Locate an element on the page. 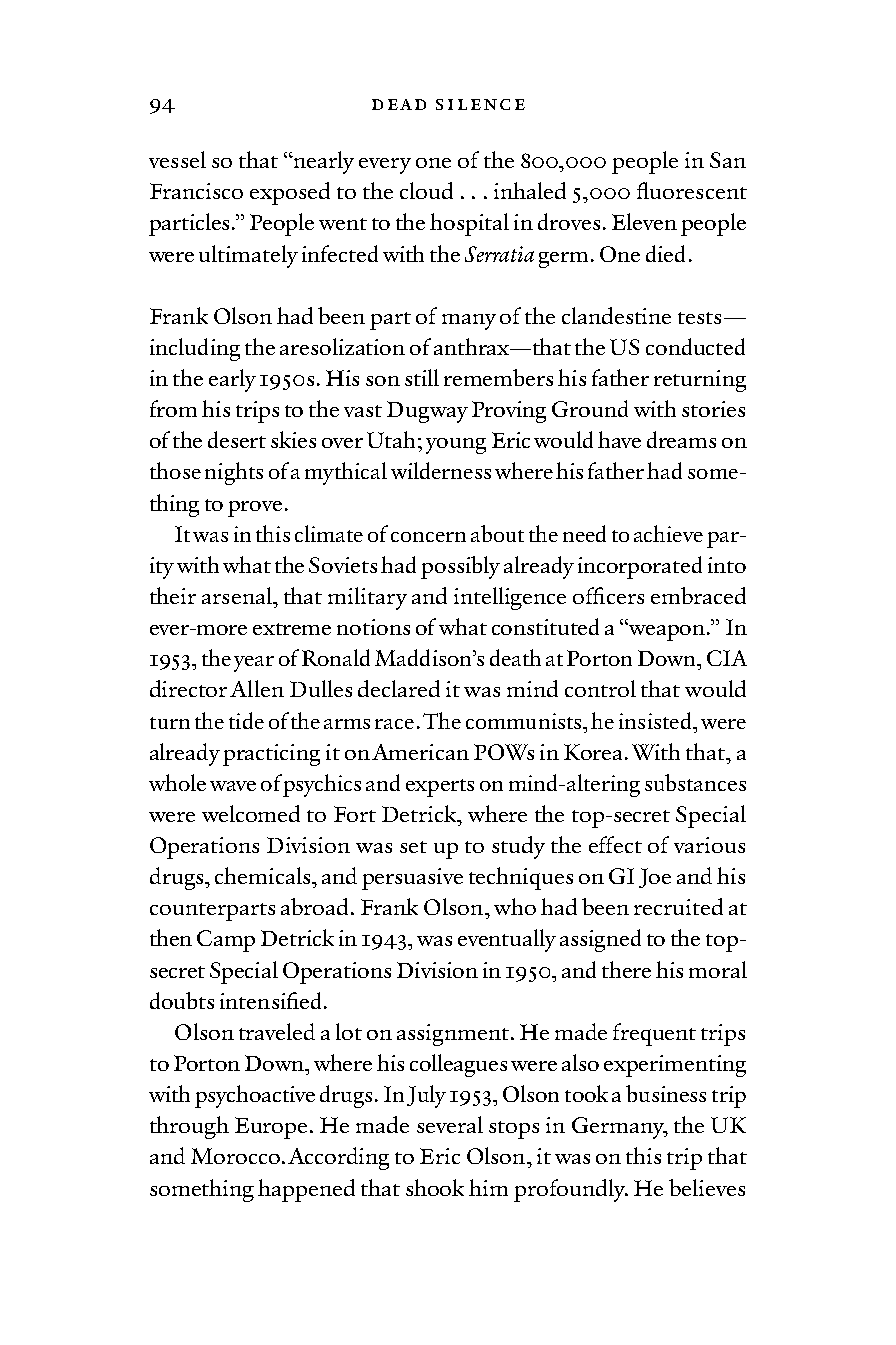 The image size is (896, 1345). Morocco is located at coordinates (235, 1156).
